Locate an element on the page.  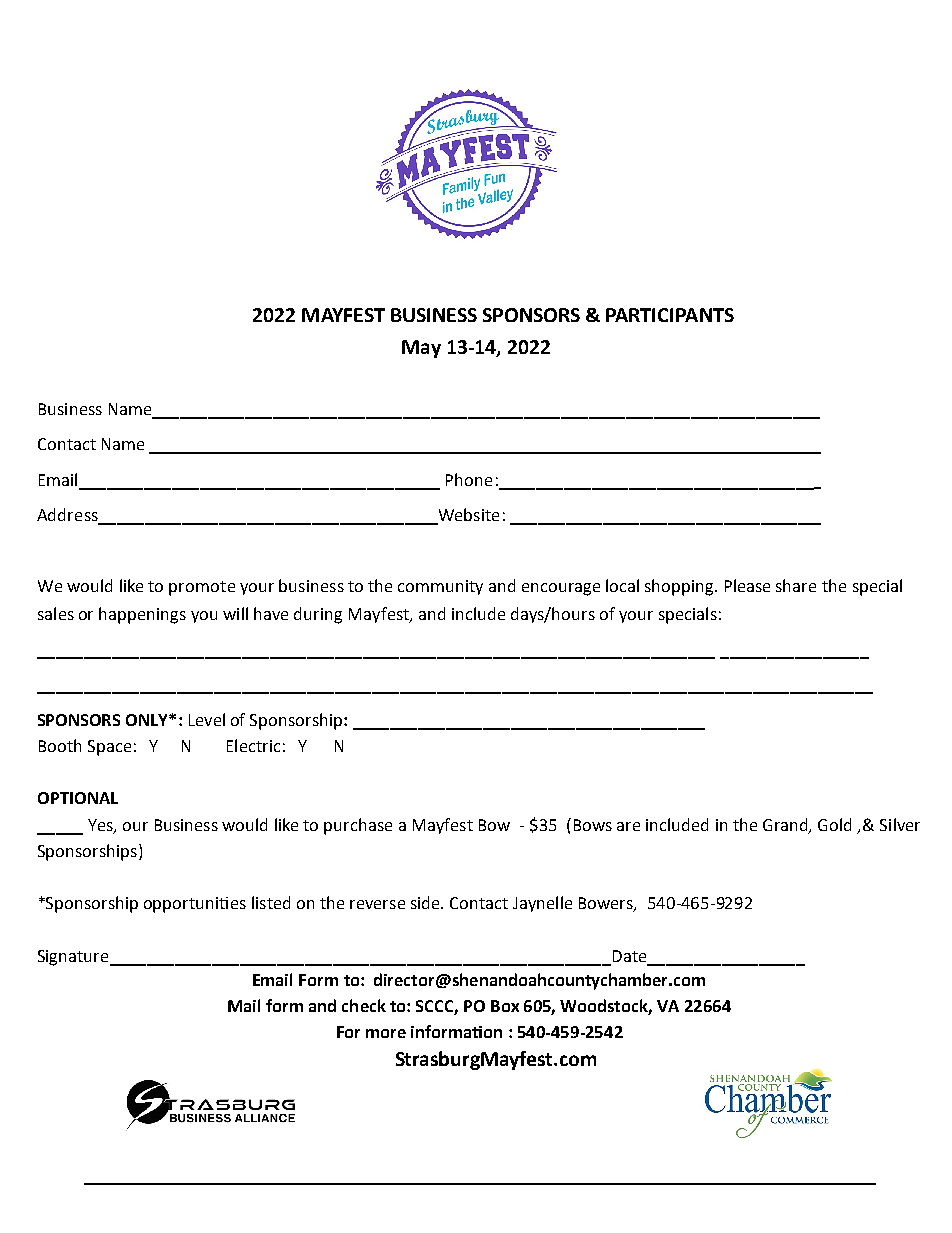
PARTICIPANTS is located at coordinates (670, 315).
